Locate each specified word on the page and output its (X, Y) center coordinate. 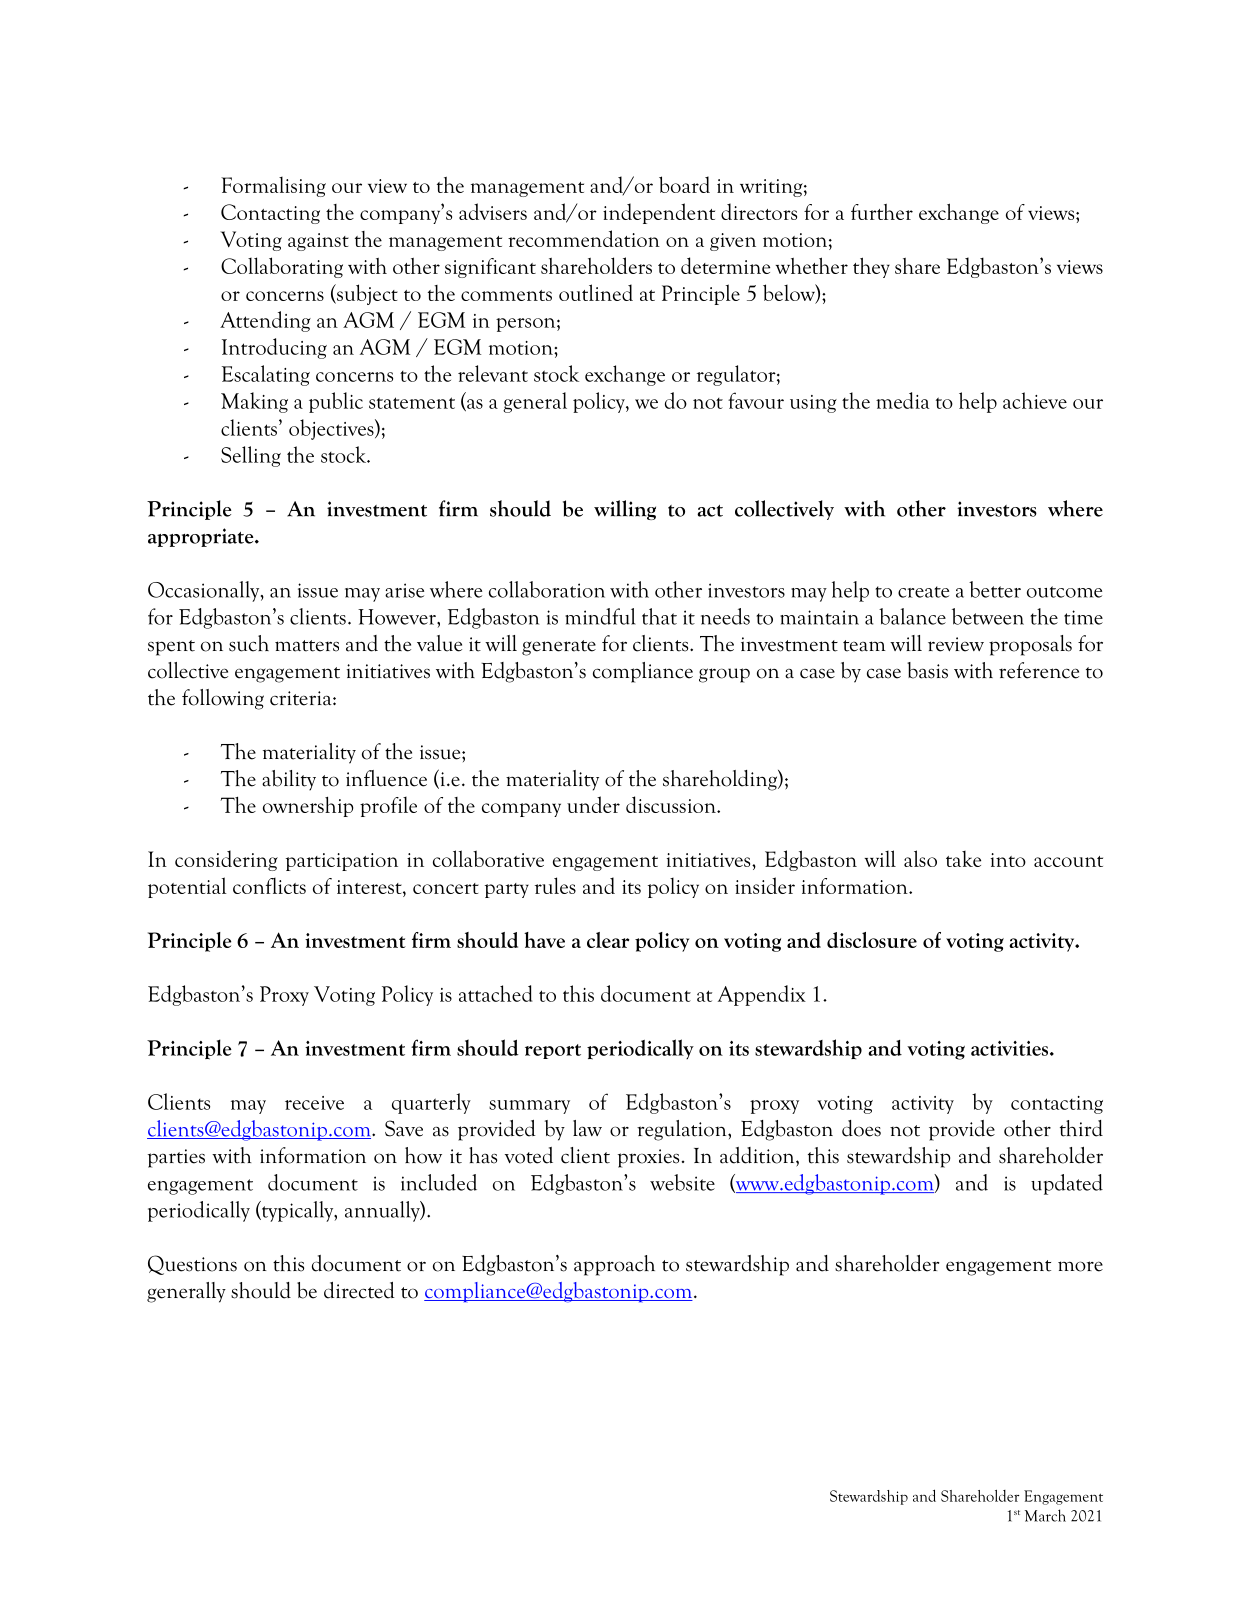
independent (659, 213)
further (882, 212)
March (1045, 1515)
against (318, 242)
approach (614, 1265)
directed (359, 1290)
